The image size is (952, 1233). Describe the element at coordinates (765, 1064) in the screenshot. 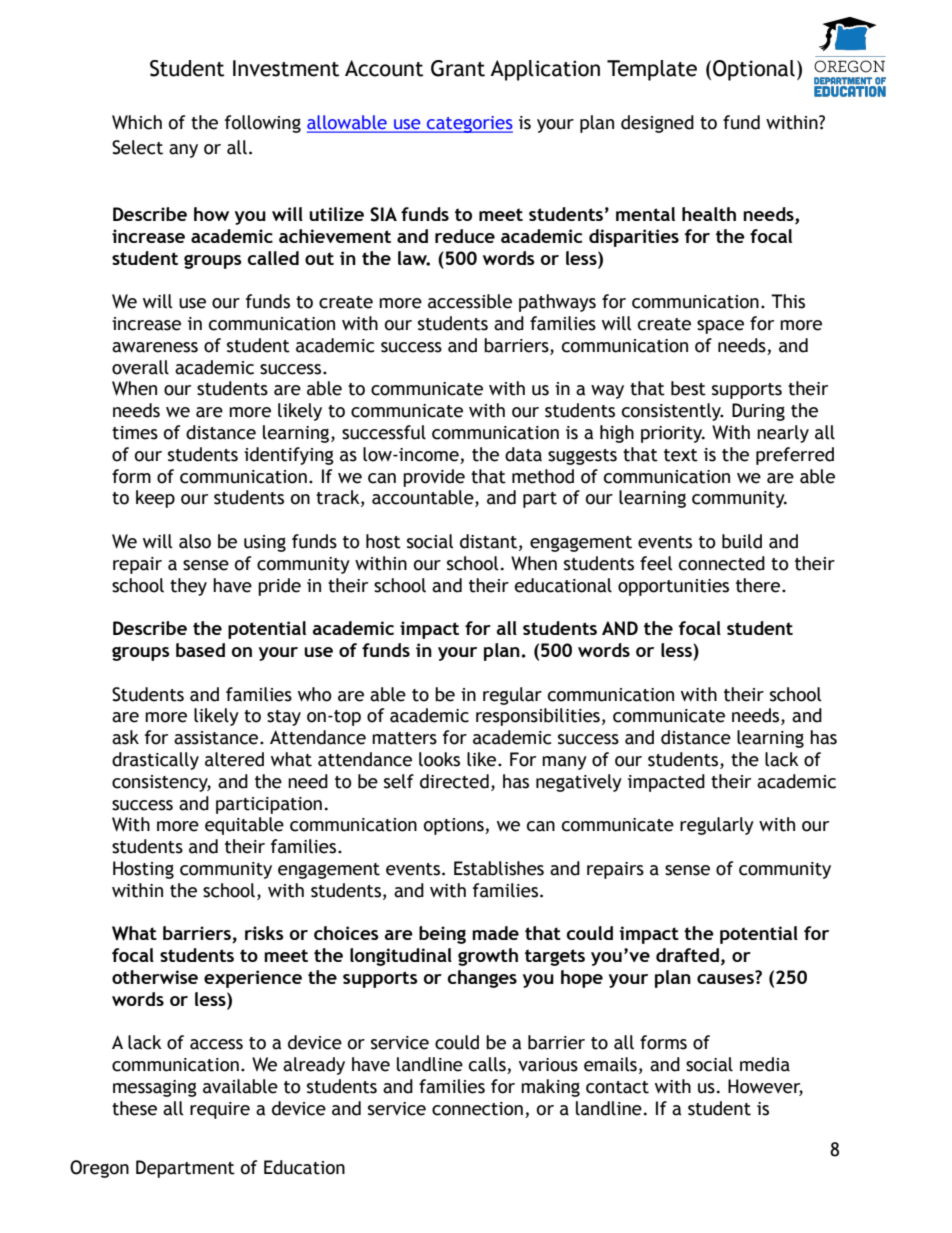

I see `media` at that location.
